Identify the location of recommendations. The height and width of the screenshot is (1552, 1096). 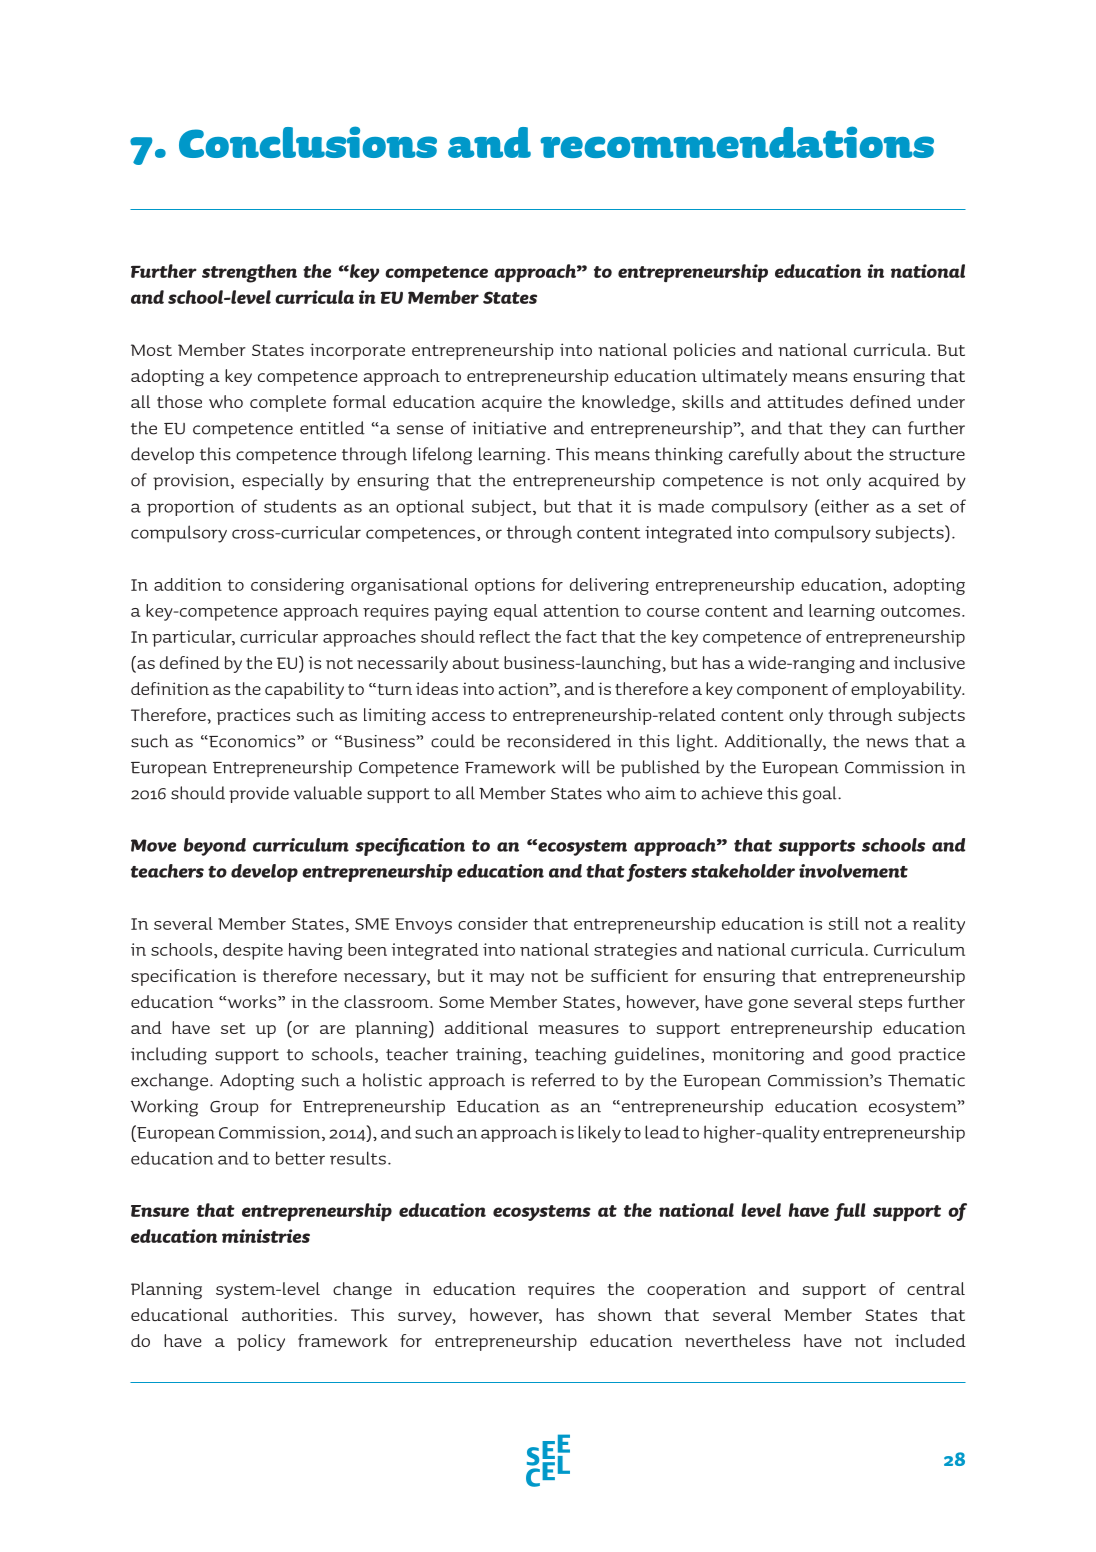
(737, 142).
